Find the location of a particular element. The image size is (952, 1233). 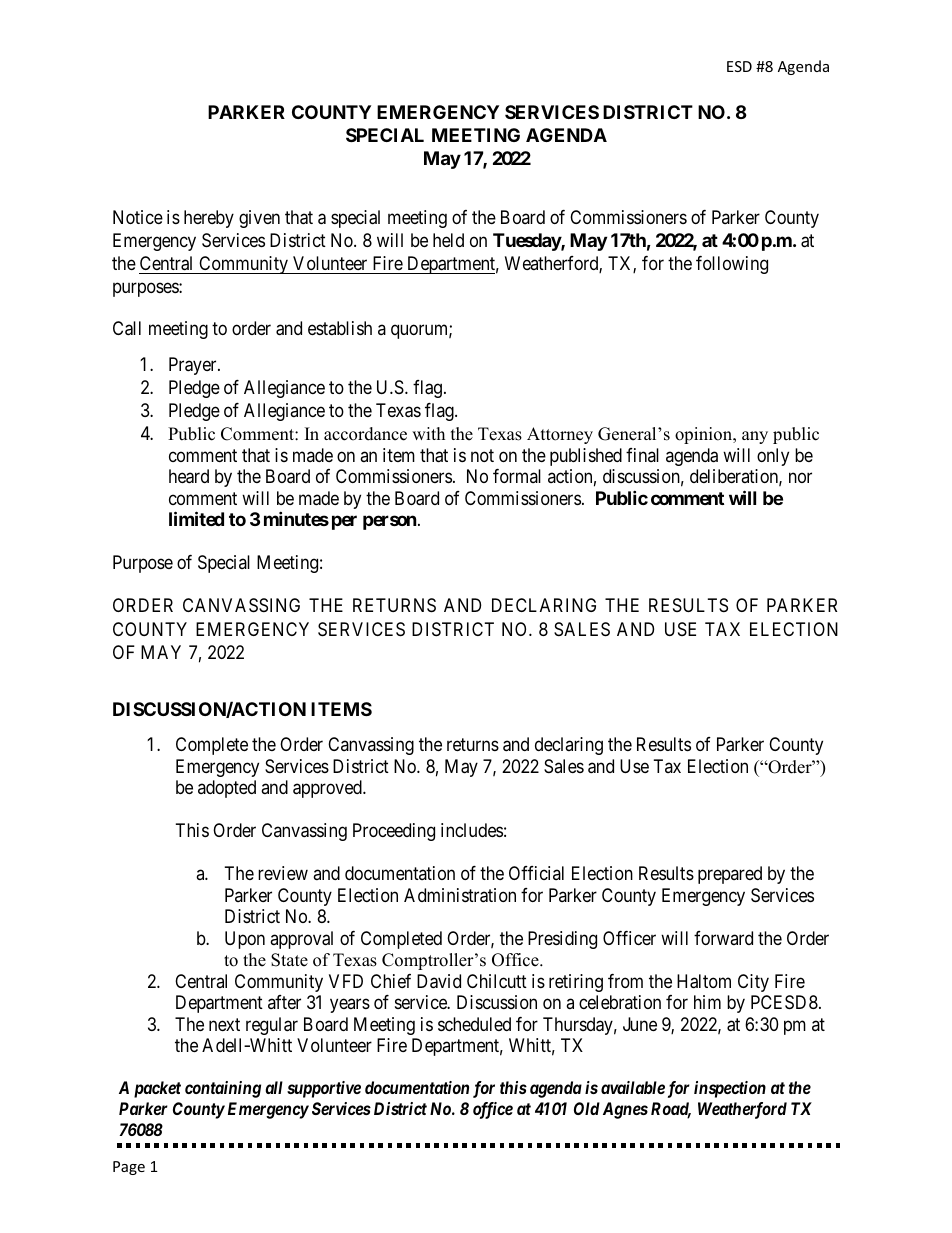

prepared is located at coordinates (730, 875).
